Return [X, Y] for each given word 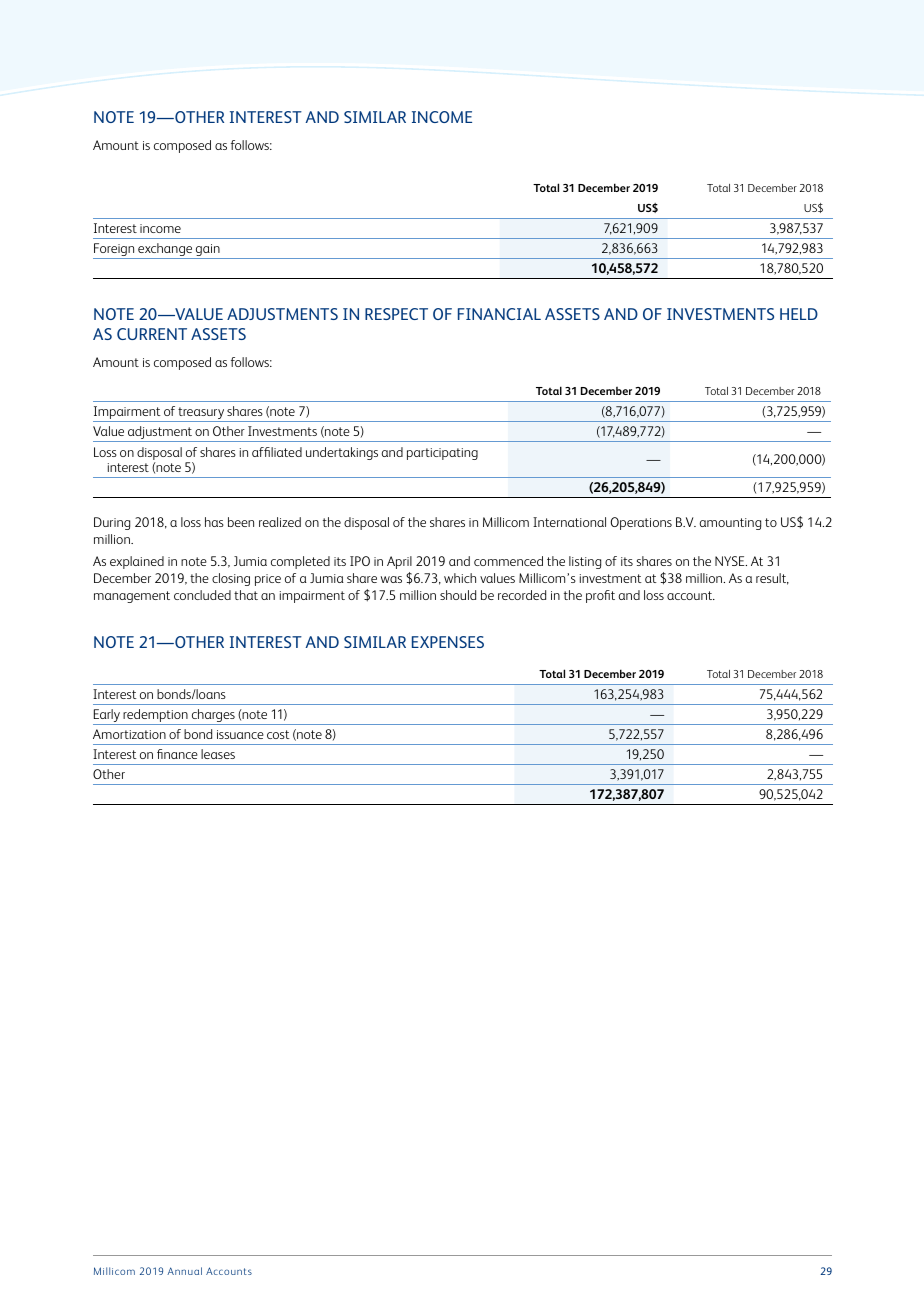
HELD [799, 314]
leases [218, 754]
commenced [508, 561]
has [214, 522]
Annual [184, 1271]
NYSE [731, 561]
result [772, 579]
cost [278, 734]
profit [600, 596]
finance [177, 754]
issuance [240, 734]
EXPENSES [448, 642]
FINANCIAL [499, 314]
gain [208, 251]
